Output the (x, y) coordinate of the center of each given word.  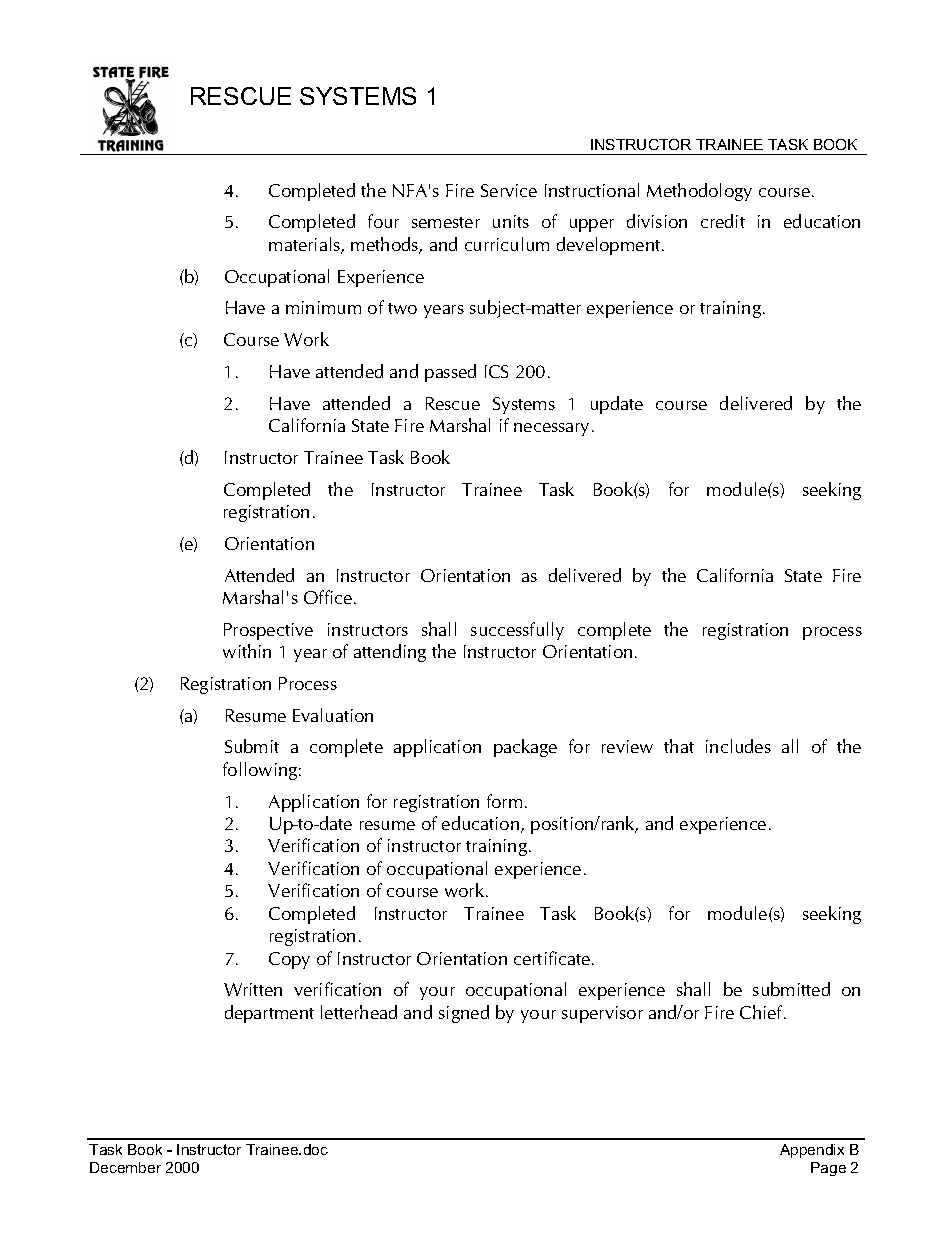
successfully (517, 631)
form (504, 801)
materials (305, 245)
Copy (289, 960)
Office (329, 597)
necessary (553, 429)
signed (464, 1014)
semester (446, 222)
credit (723, 221)
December (125, 1167)
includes (738, 746)
